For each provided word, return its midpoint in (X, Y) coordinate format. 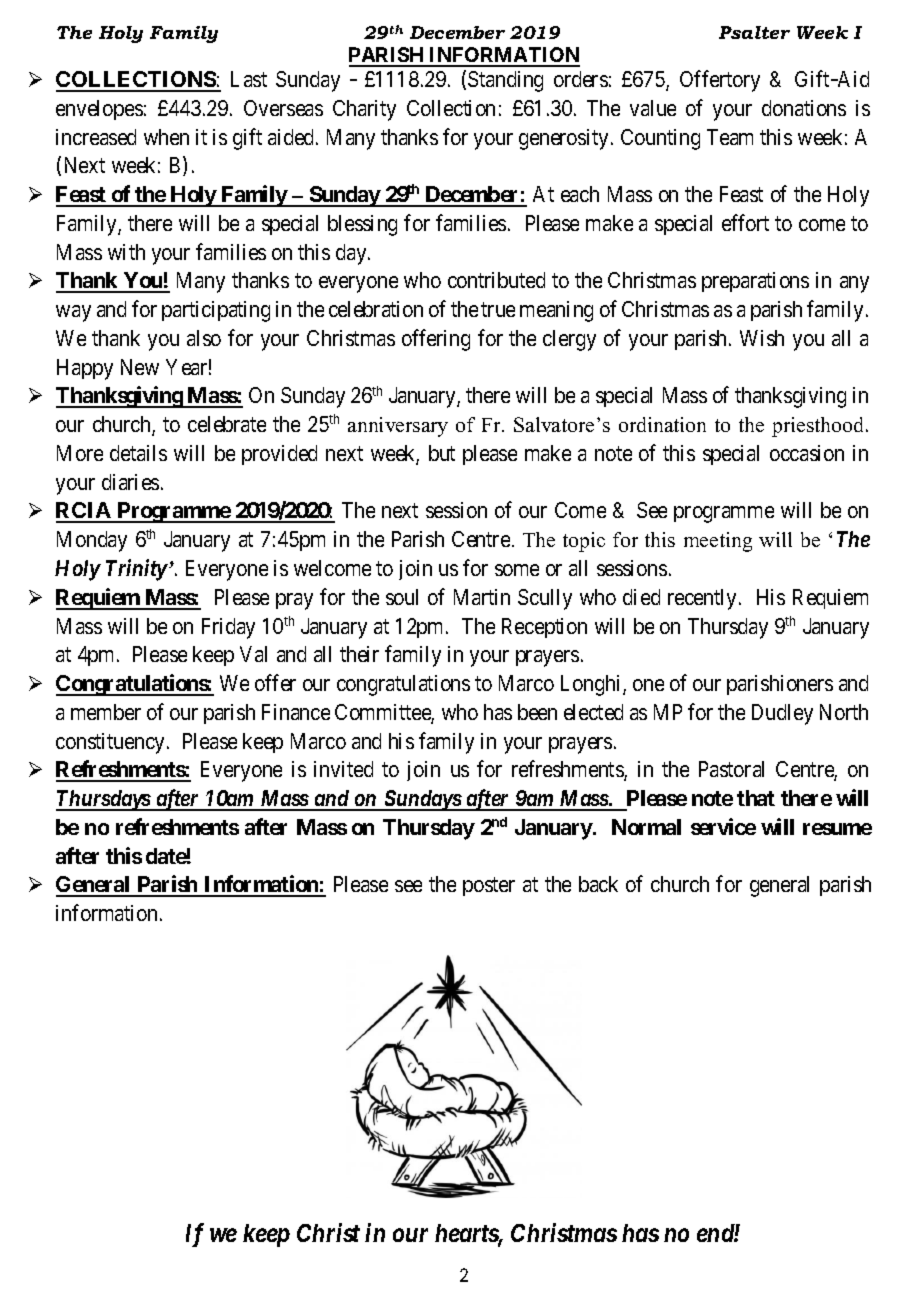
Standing (505, 81)
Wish (762, 338)
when (166, 137)
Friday (228, 628)
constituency (112, 743)
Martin (482, 597)
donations (804, 108)
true (498, 310)
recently (702, 599)
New (140, 367)
